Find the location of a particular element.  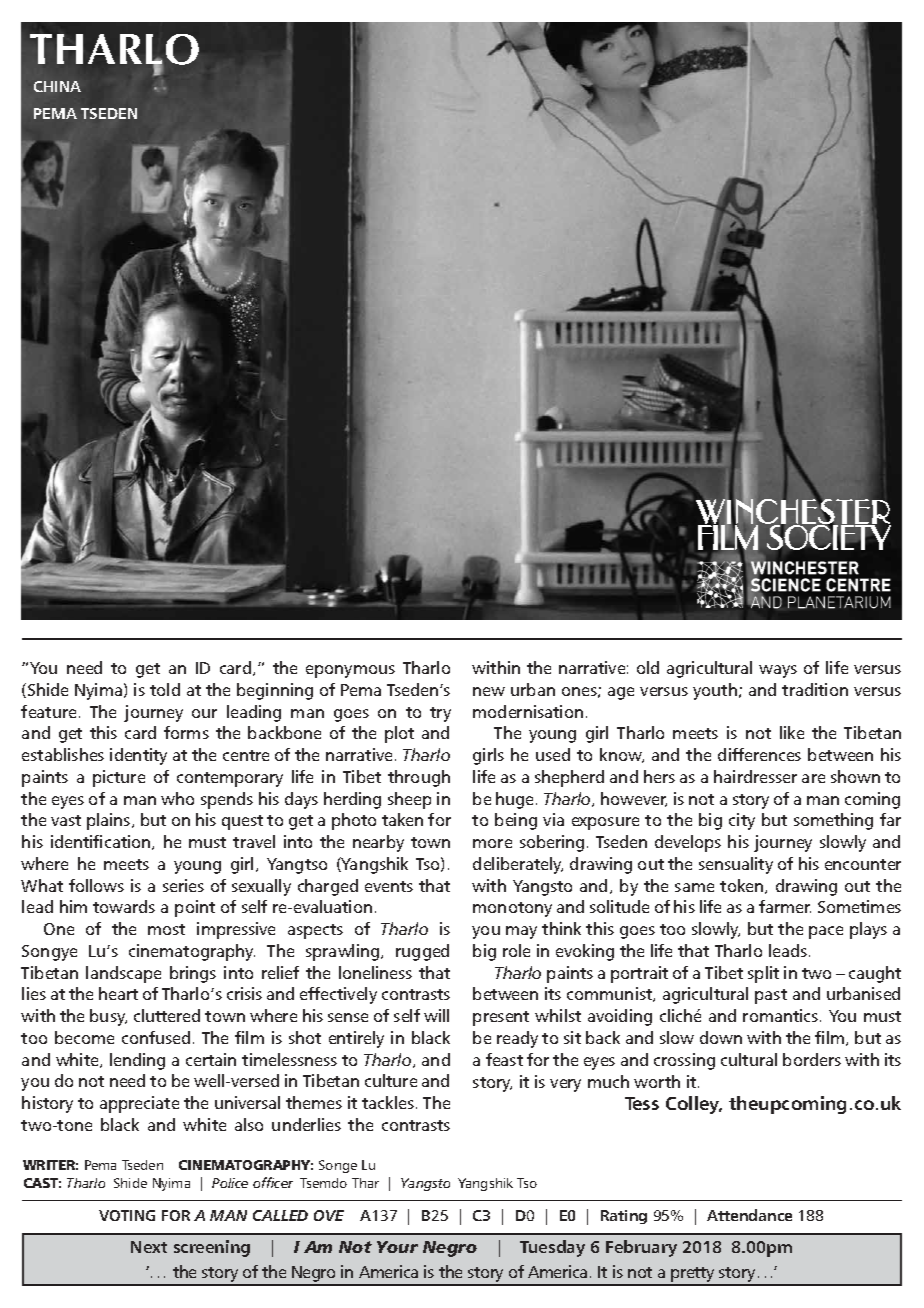

eponymous is located at coordinates (350, 671).
